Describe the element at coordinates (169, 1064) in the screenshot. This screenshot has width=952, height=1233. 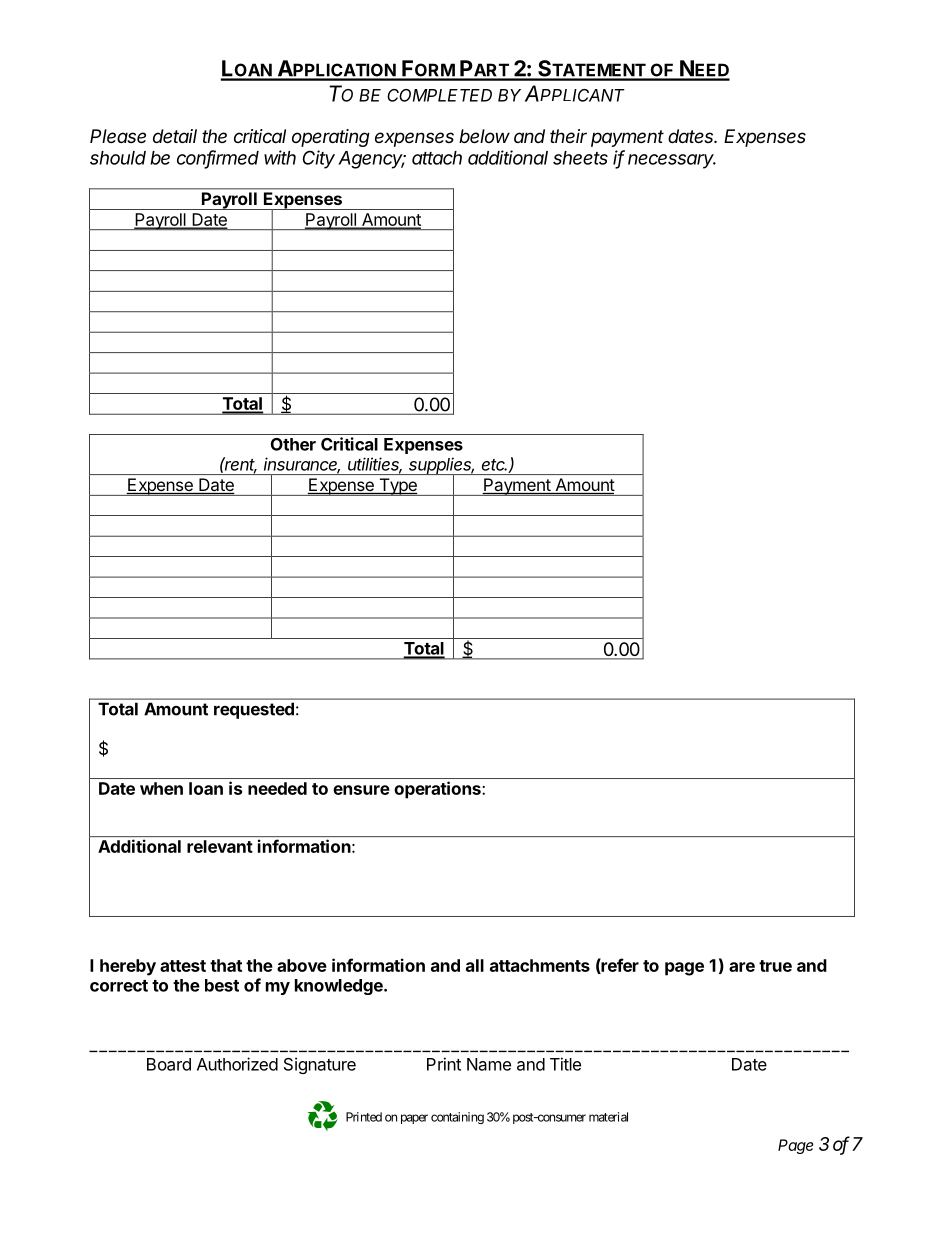
I see `Board` at that location.
